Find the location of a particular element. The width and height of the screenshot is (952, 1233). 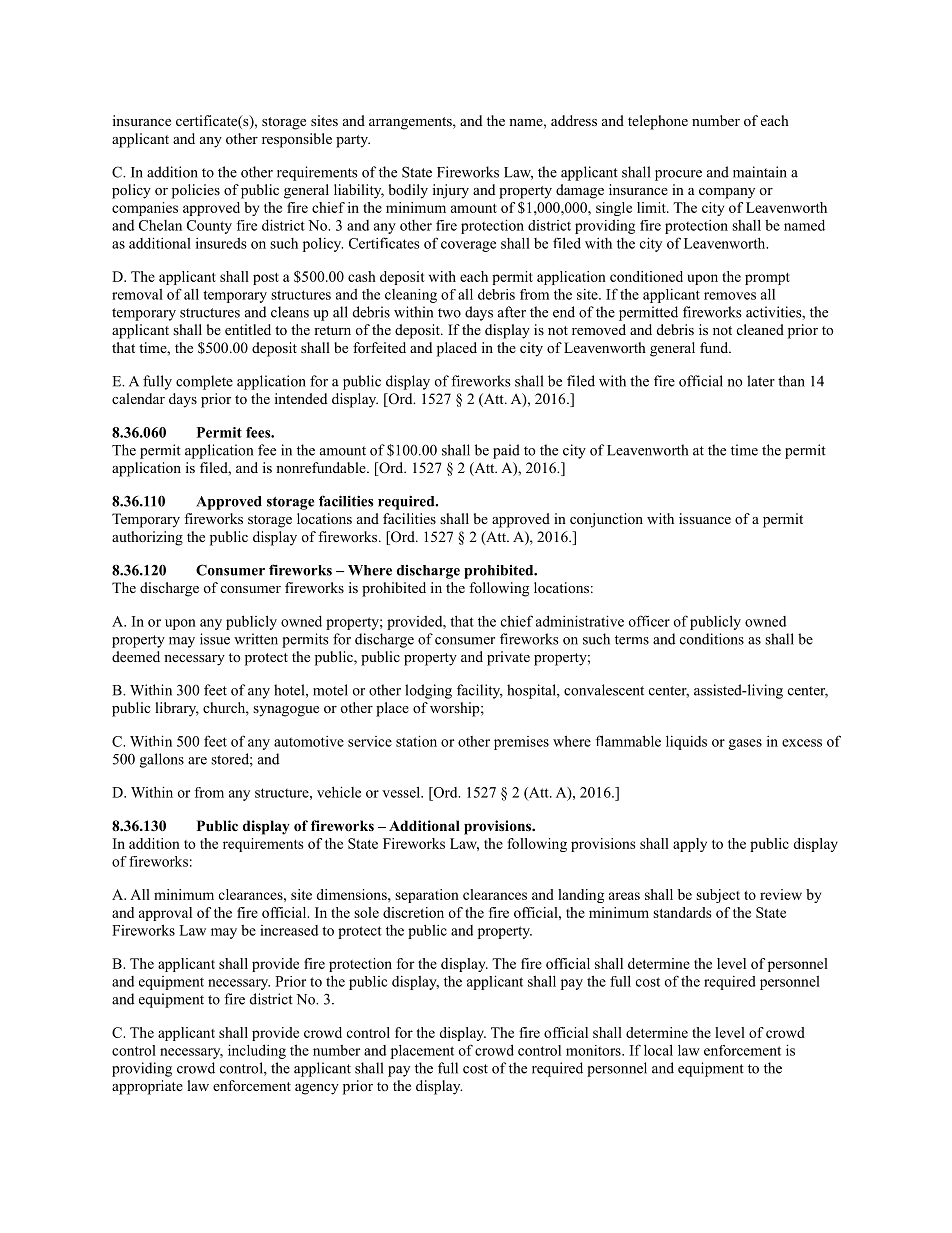

monitors is located at coordinates (594, 1050).
